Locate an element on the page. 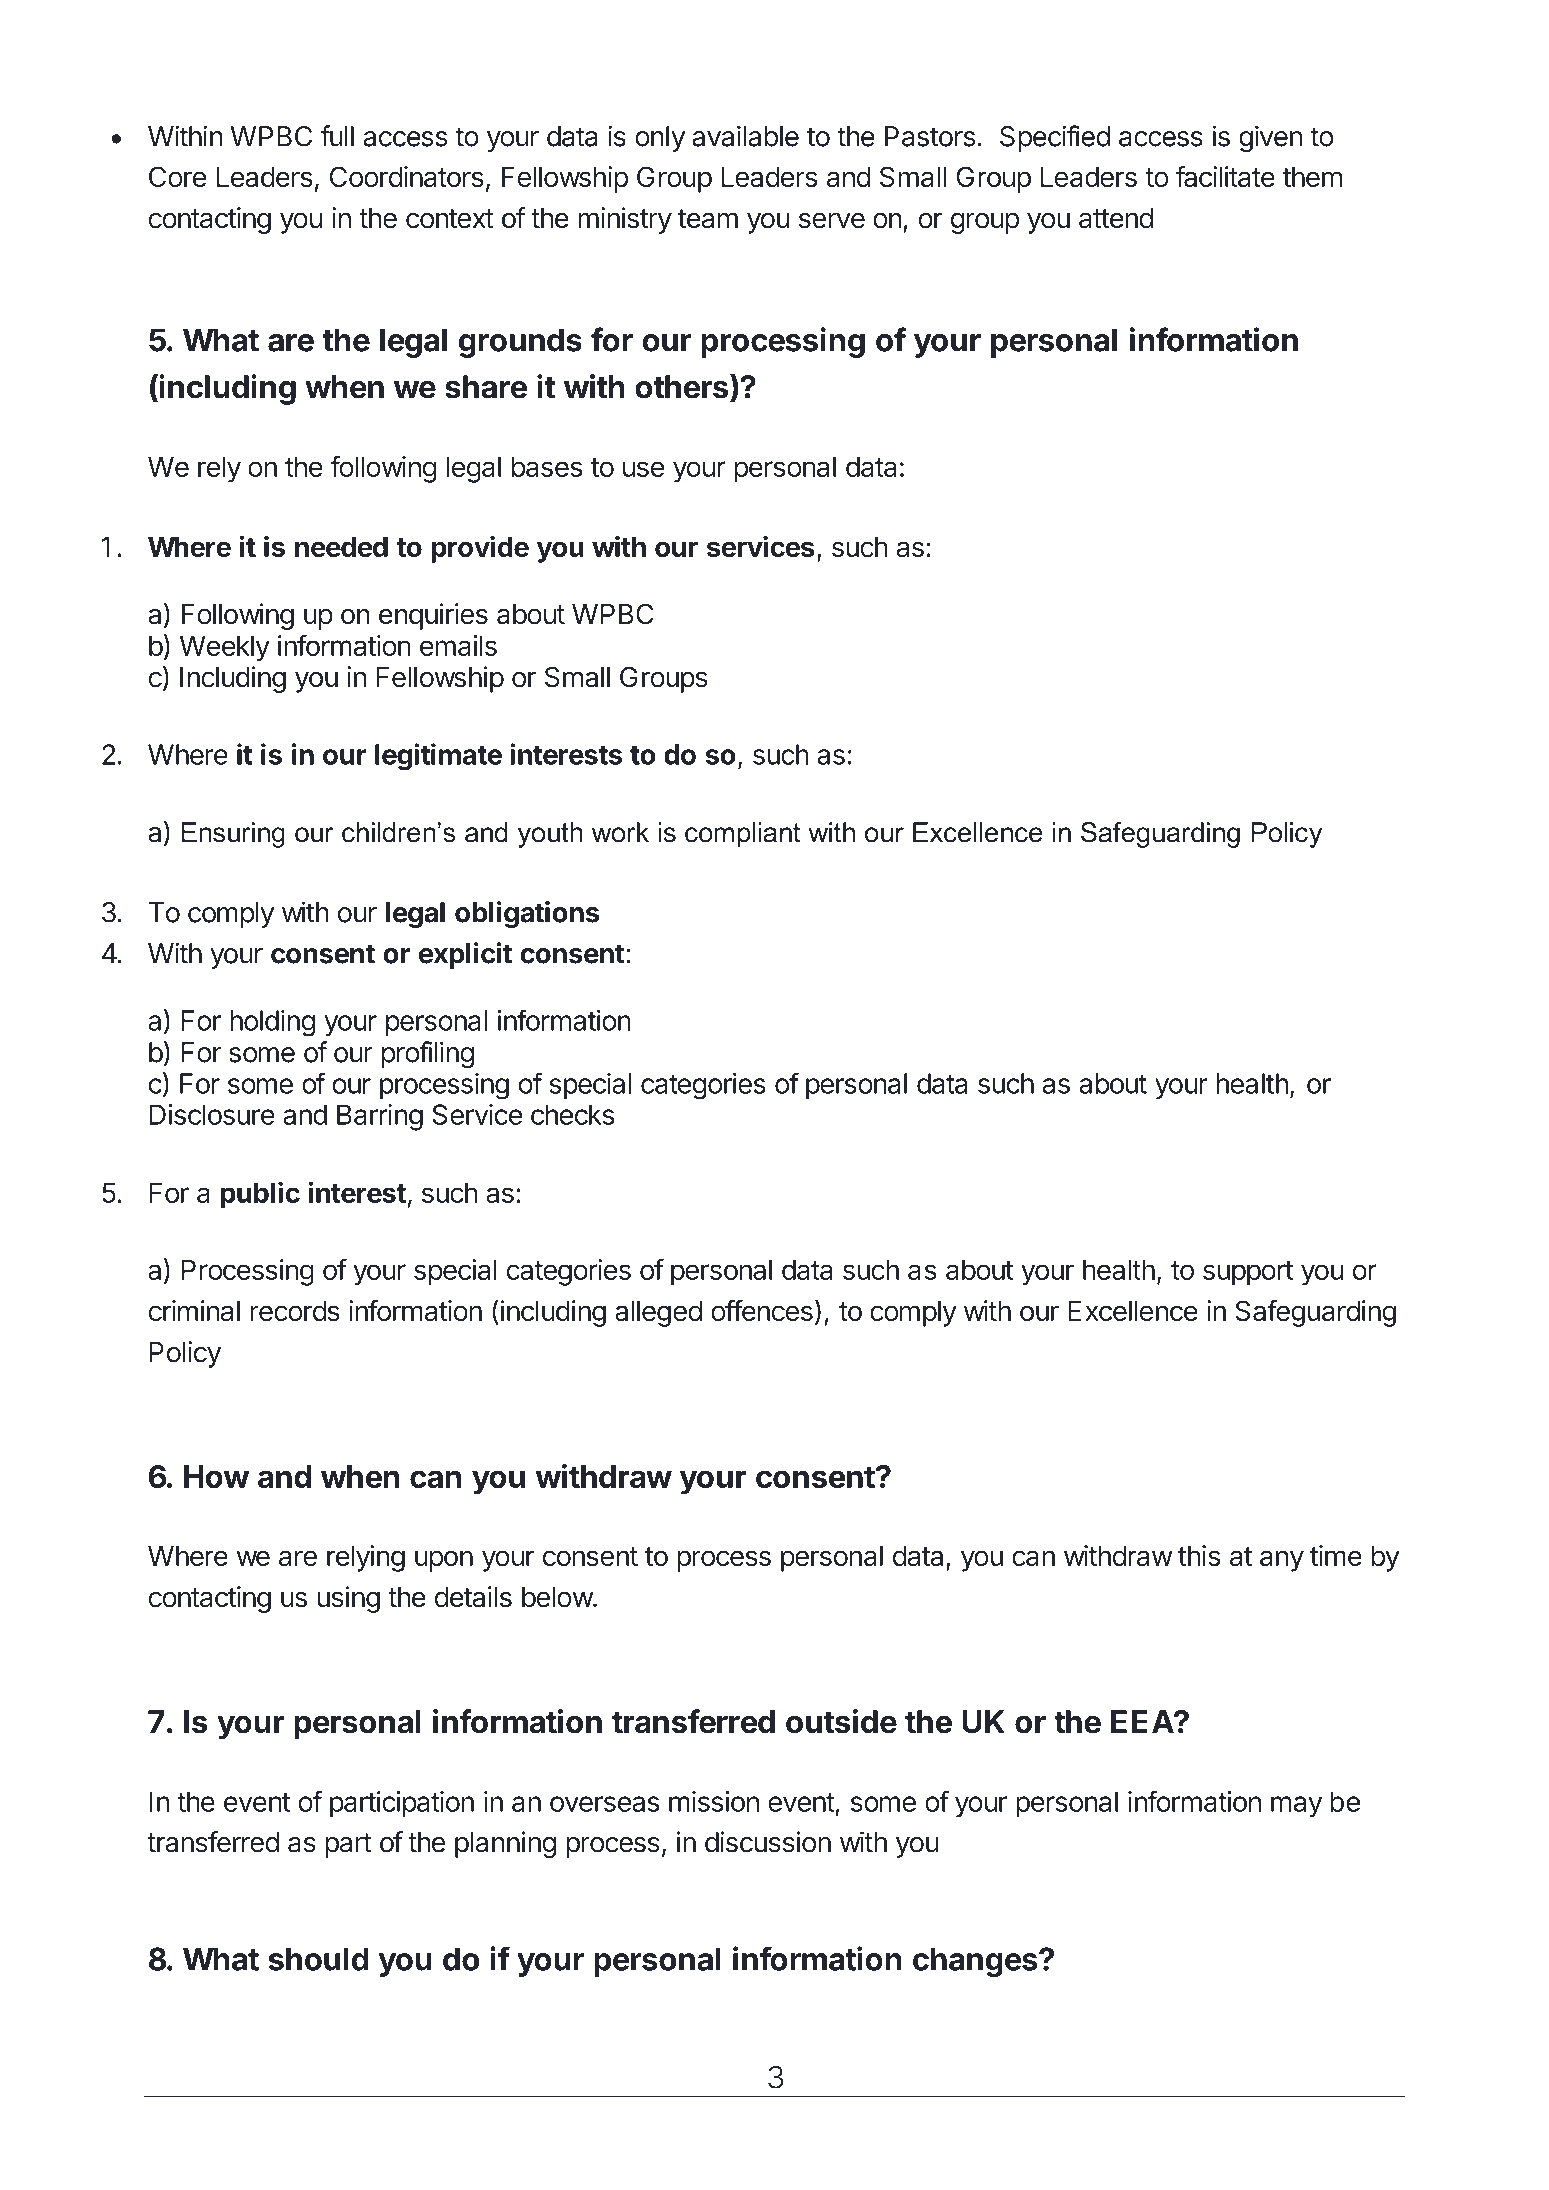 This image has width=1549, height=2190. offences is located at coordinates (762, 1310).
